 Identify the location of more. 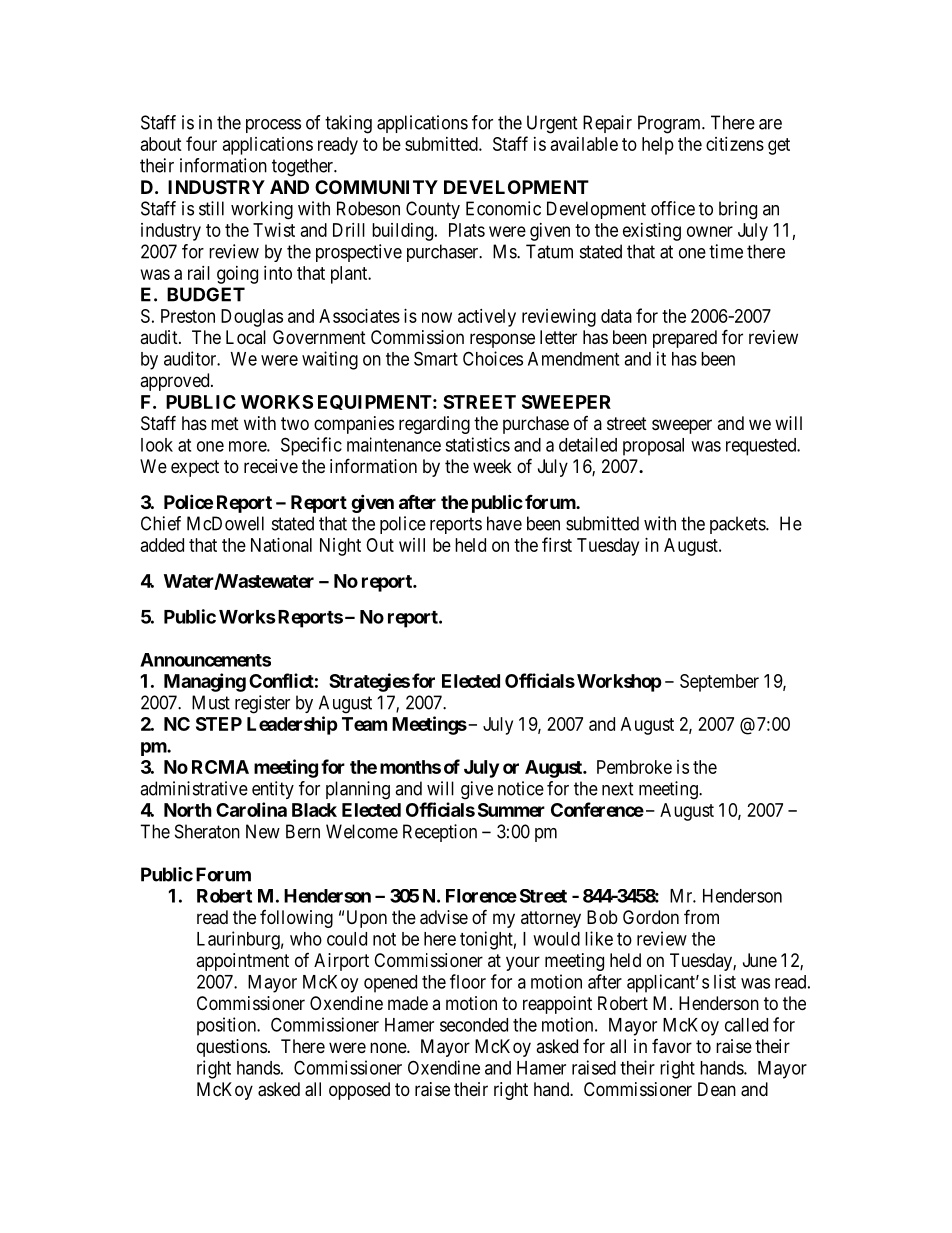
(248, 446).
